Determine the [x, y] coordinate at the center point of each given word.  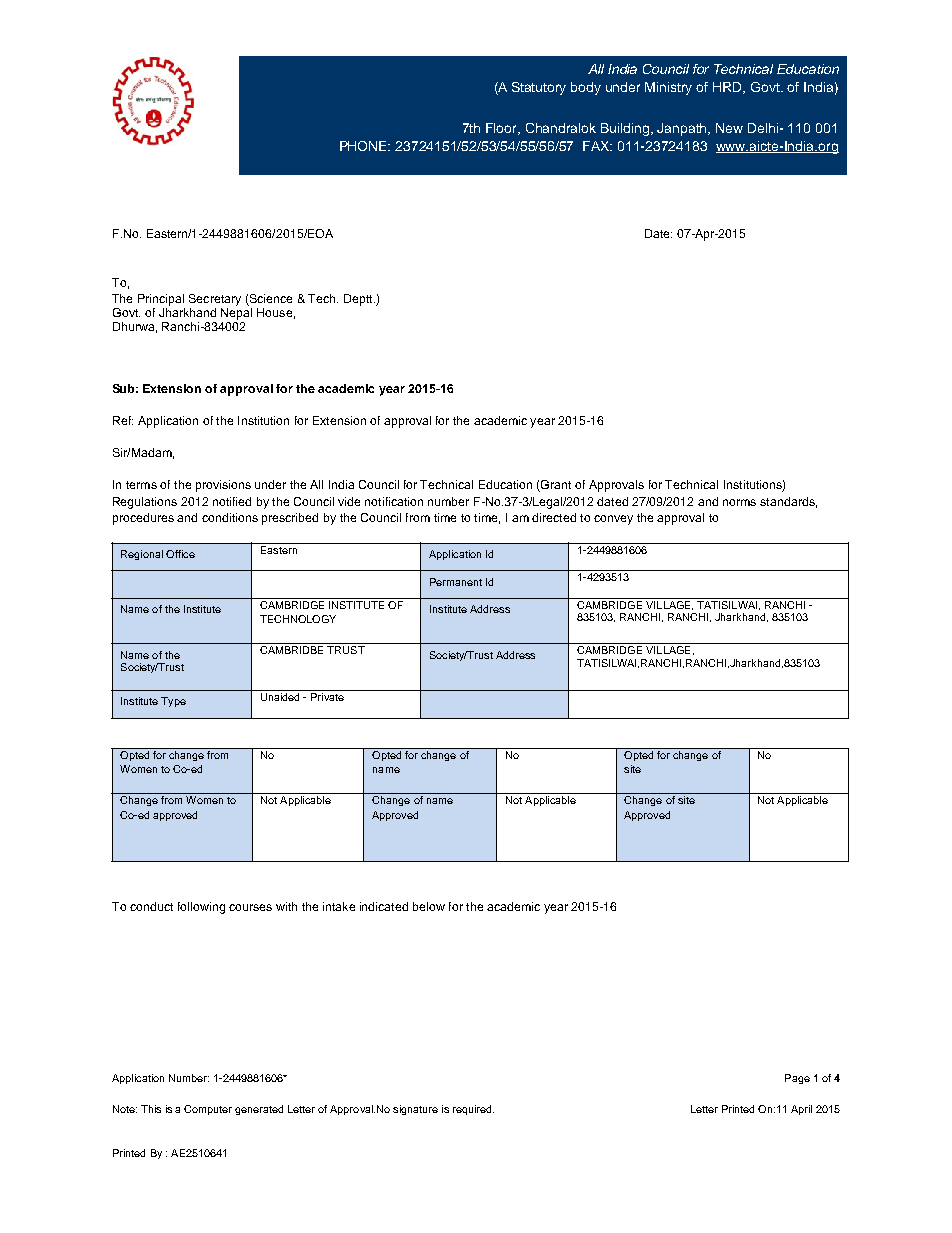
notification [394, 501]
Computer [208, 1110]
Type [173, 702]
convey [613, 520]
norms [739, 502]
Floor [503, 129]
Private [327, 695]
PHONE [365, 146]
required [473, 1110]
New [729, 128]
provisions [223, 486]
